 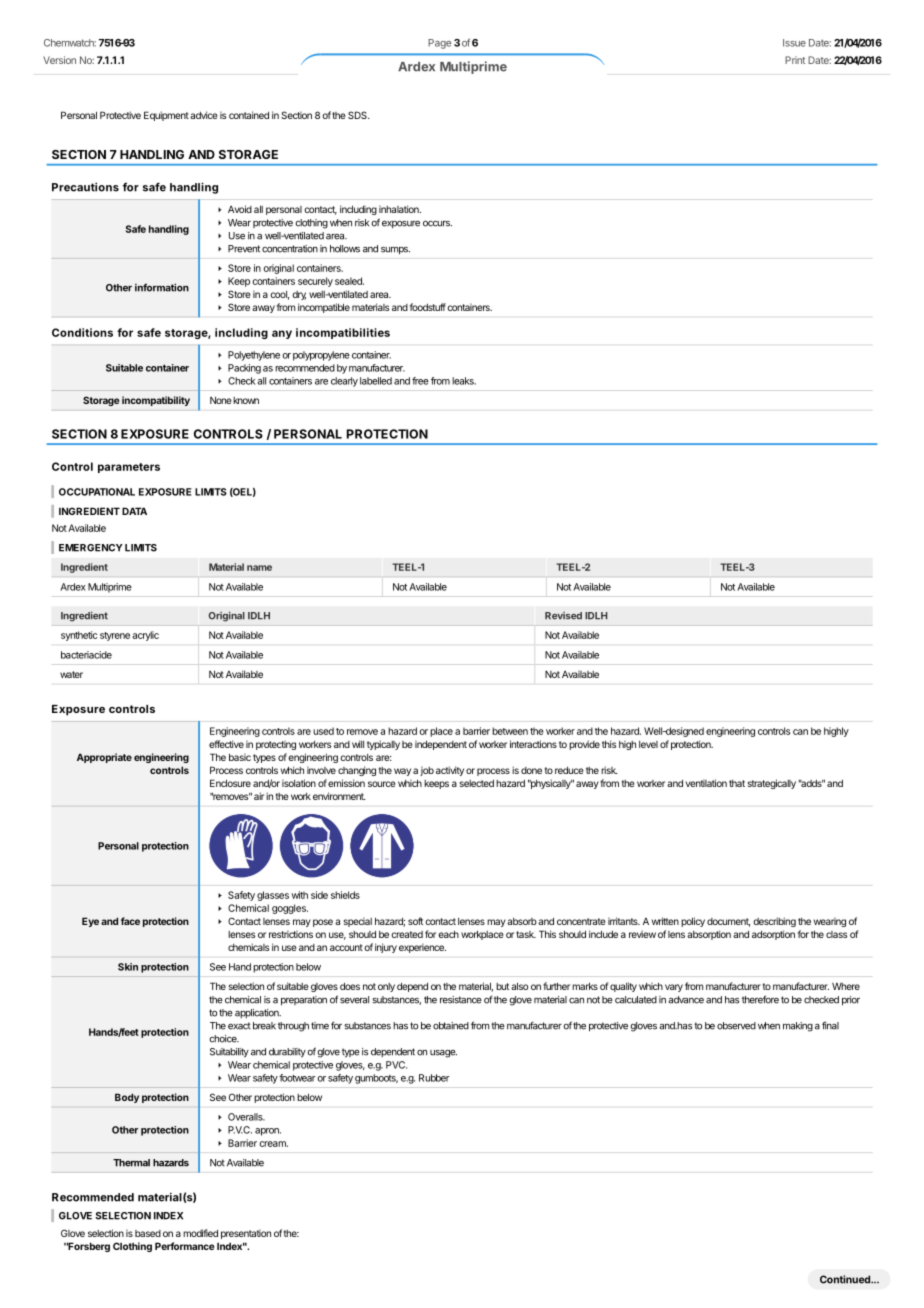 What do you see at coordinates (145, 636) in the image?
I see `acrylic` at bounding box center [145, 636].
